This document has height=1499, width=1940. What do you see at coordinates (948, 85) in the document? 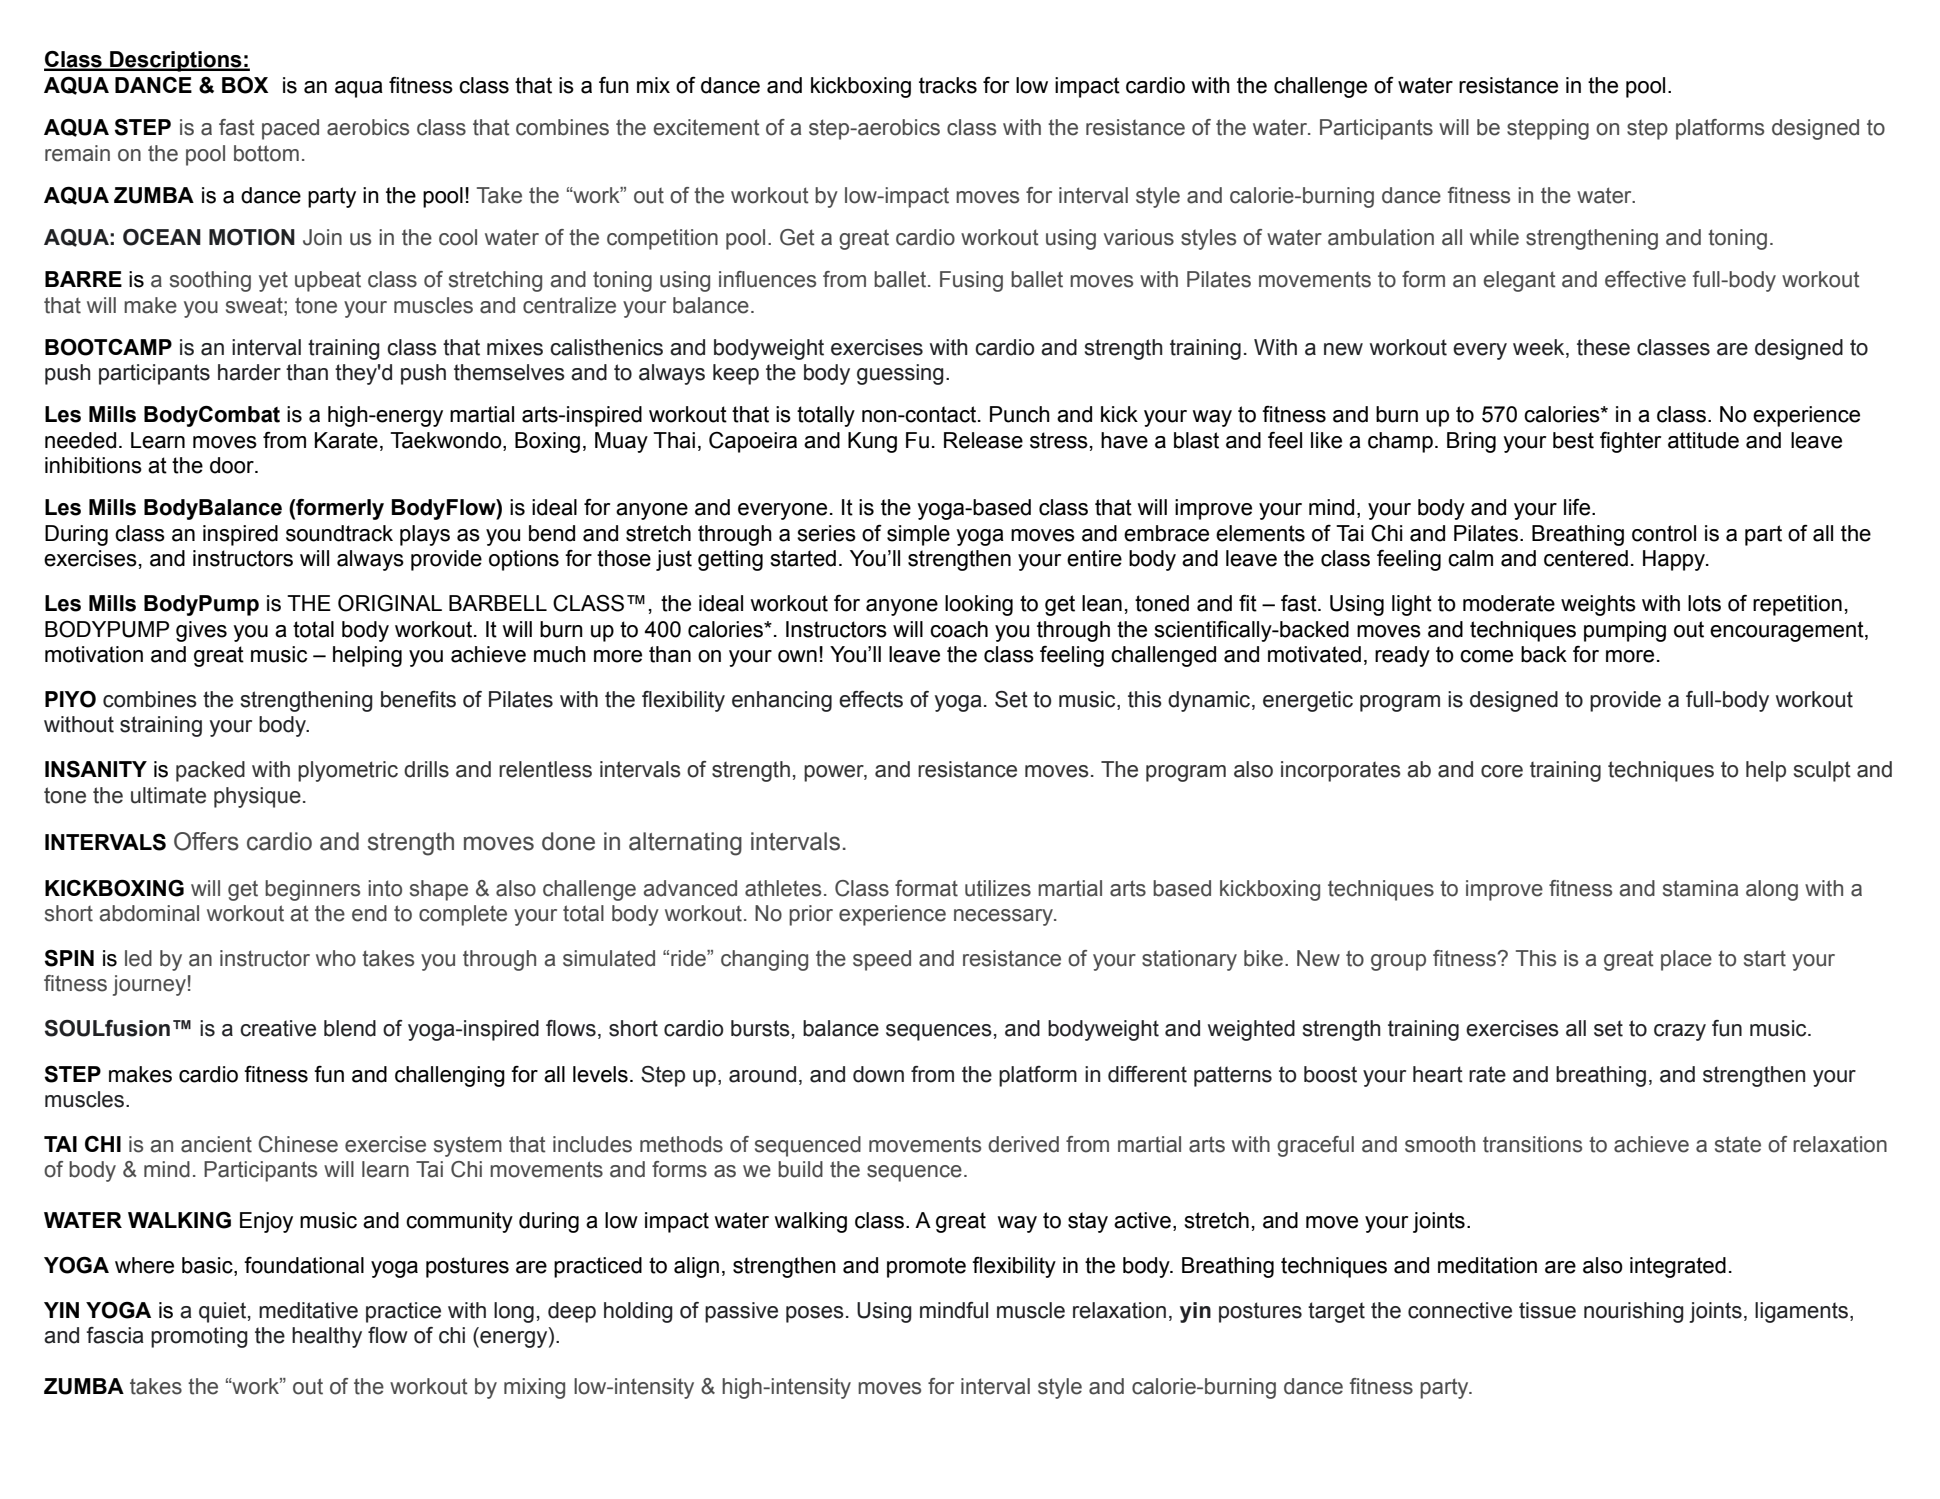
I see `tracks` at bounding box center [948, 85].
